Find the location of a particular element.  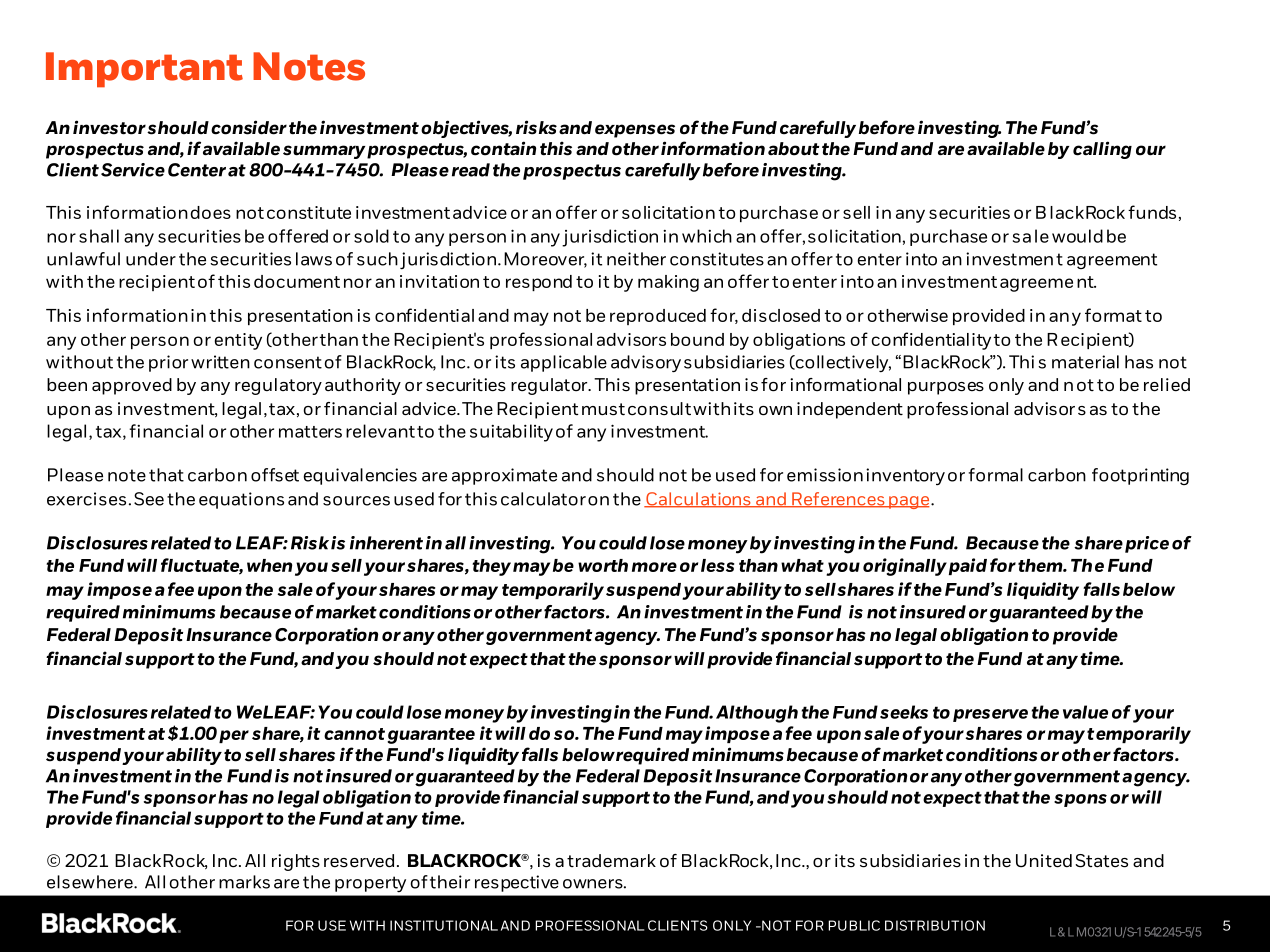

formal is located at coordinates (996, 475).
